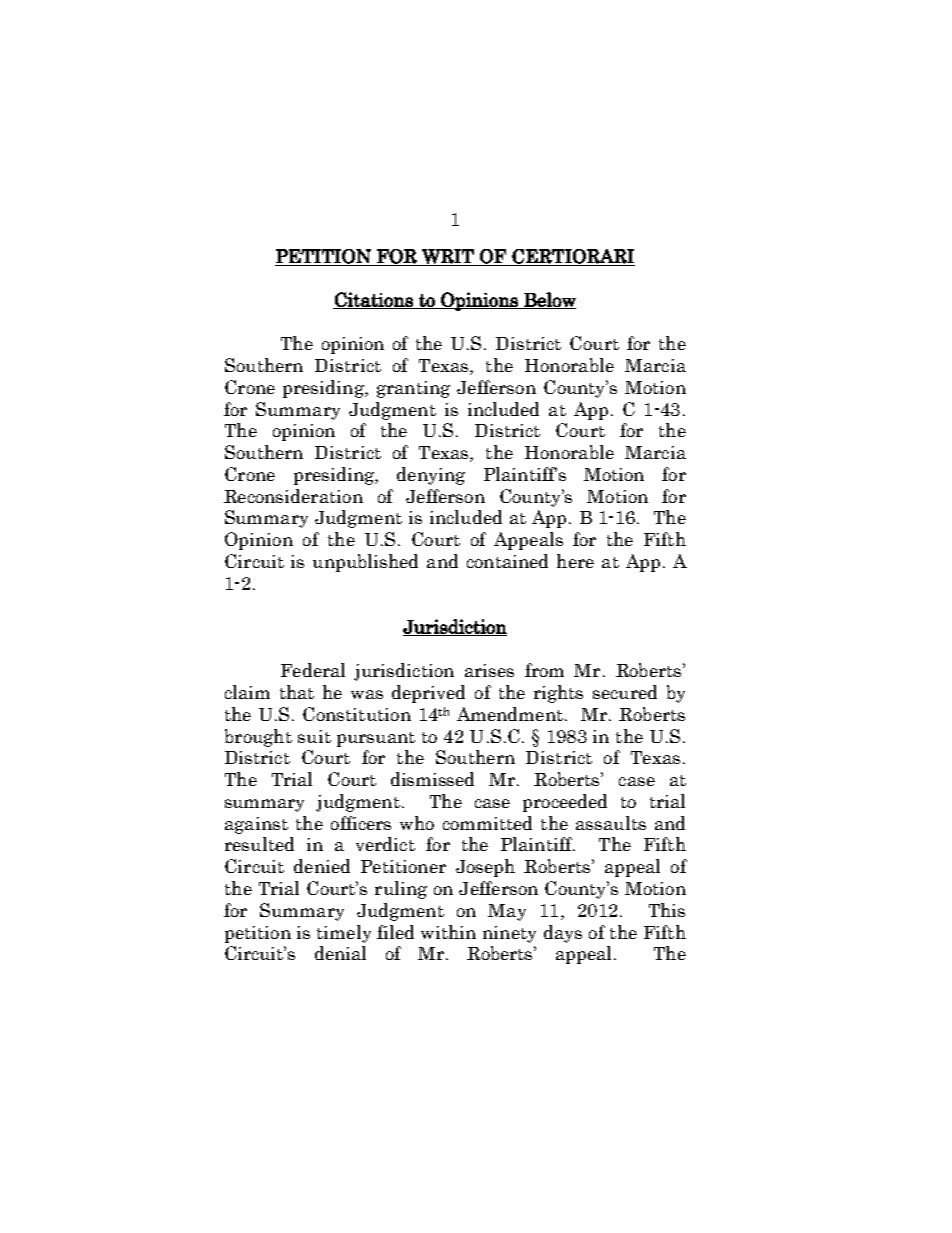 The image size is (952, 1233). Describe the element at coordinates (575, 561) in the page. I see `here` at that location.
